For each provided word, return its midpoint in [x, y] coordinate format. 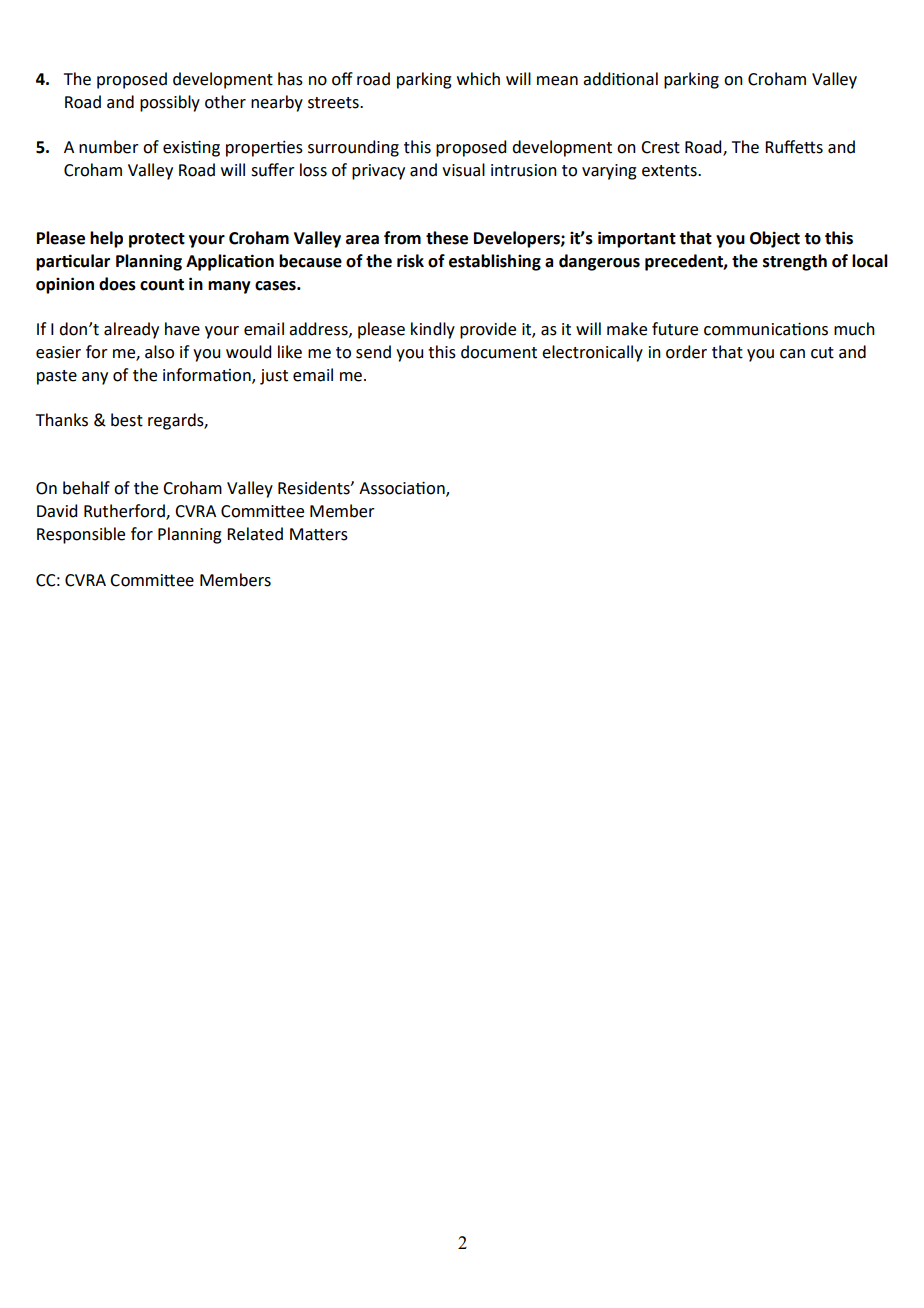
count [162, 285]
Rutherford [125, 512]
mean [557, 81]
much [854, 329]
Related [255, 534]
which [478, 79]
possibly [170, 103]
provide [488, 330]
